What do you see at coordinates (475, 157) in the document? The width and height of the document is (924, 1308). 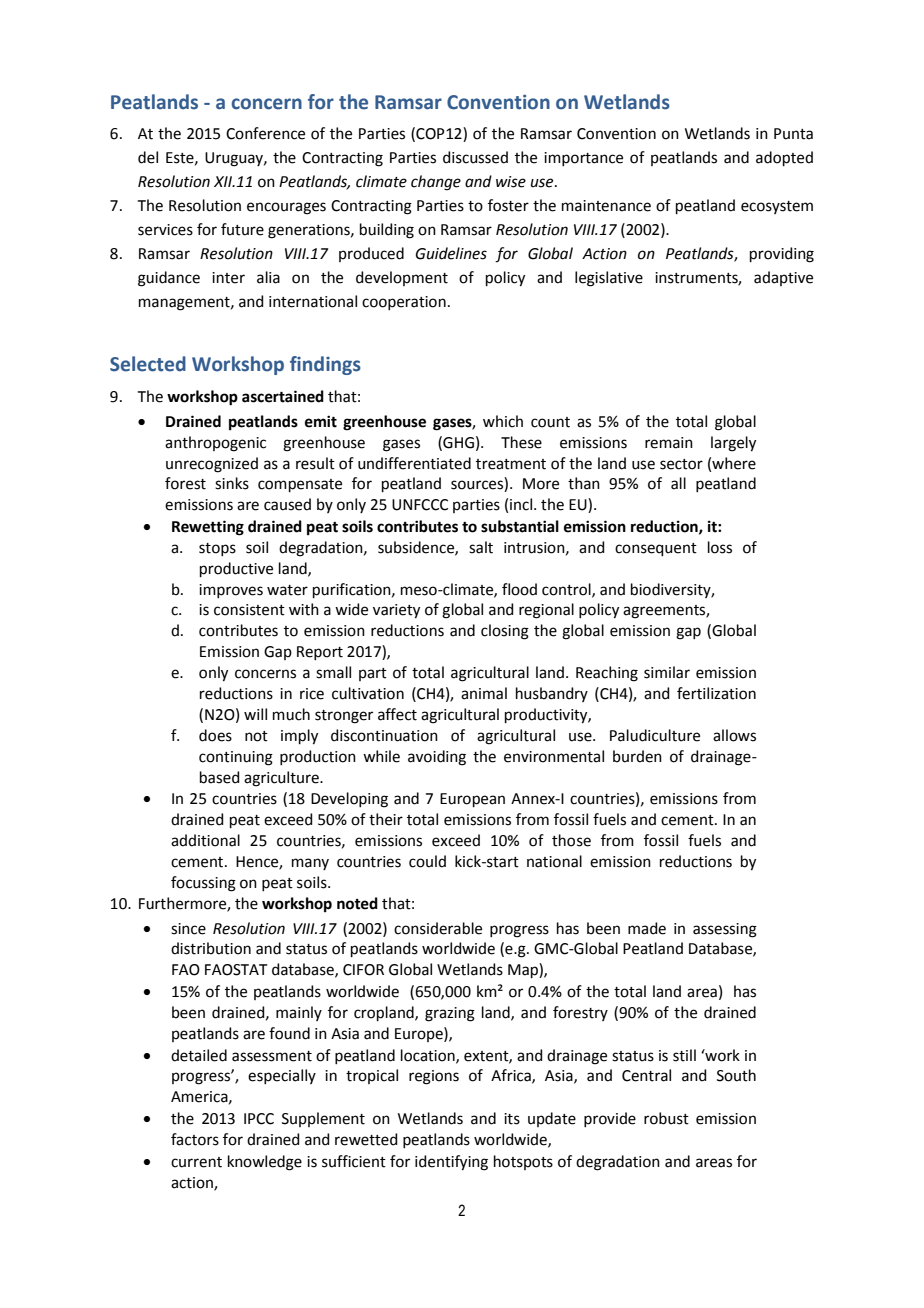 I see `discussed` at bounding box center [475, 157].
